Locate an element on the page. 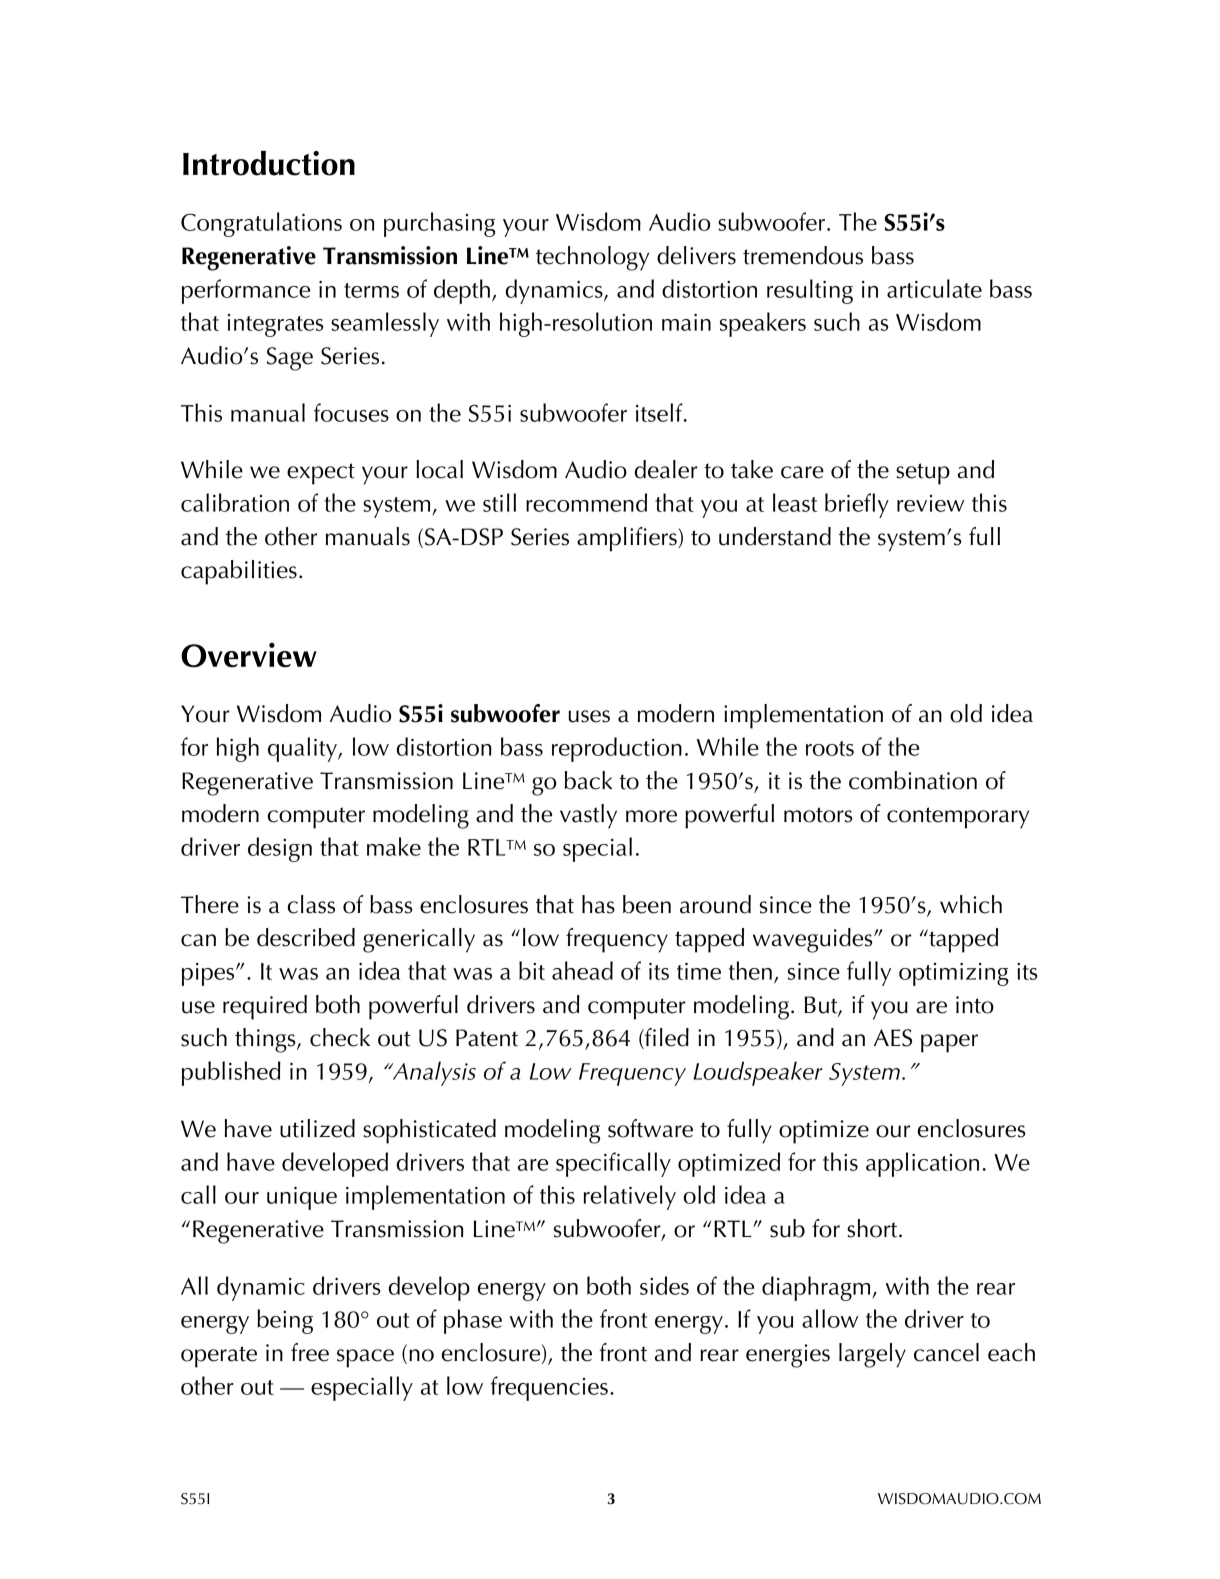 The width and height of the image is (1220, 1579). free is located at coordinates (310, 1352).
